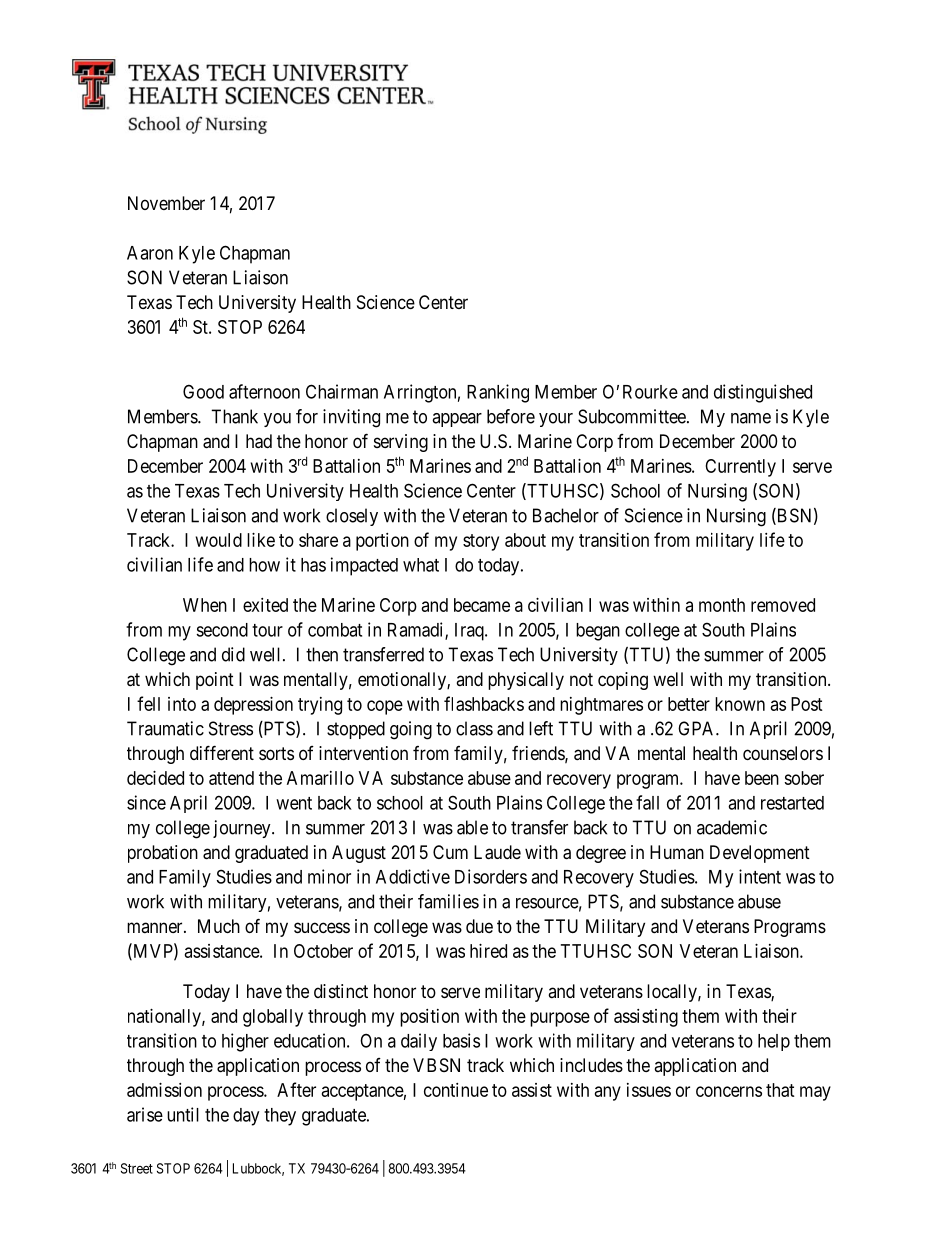  What do you see at coordinates (732, 827) in the screenshot?
I see `academic` at bounding box center [732, 827].
